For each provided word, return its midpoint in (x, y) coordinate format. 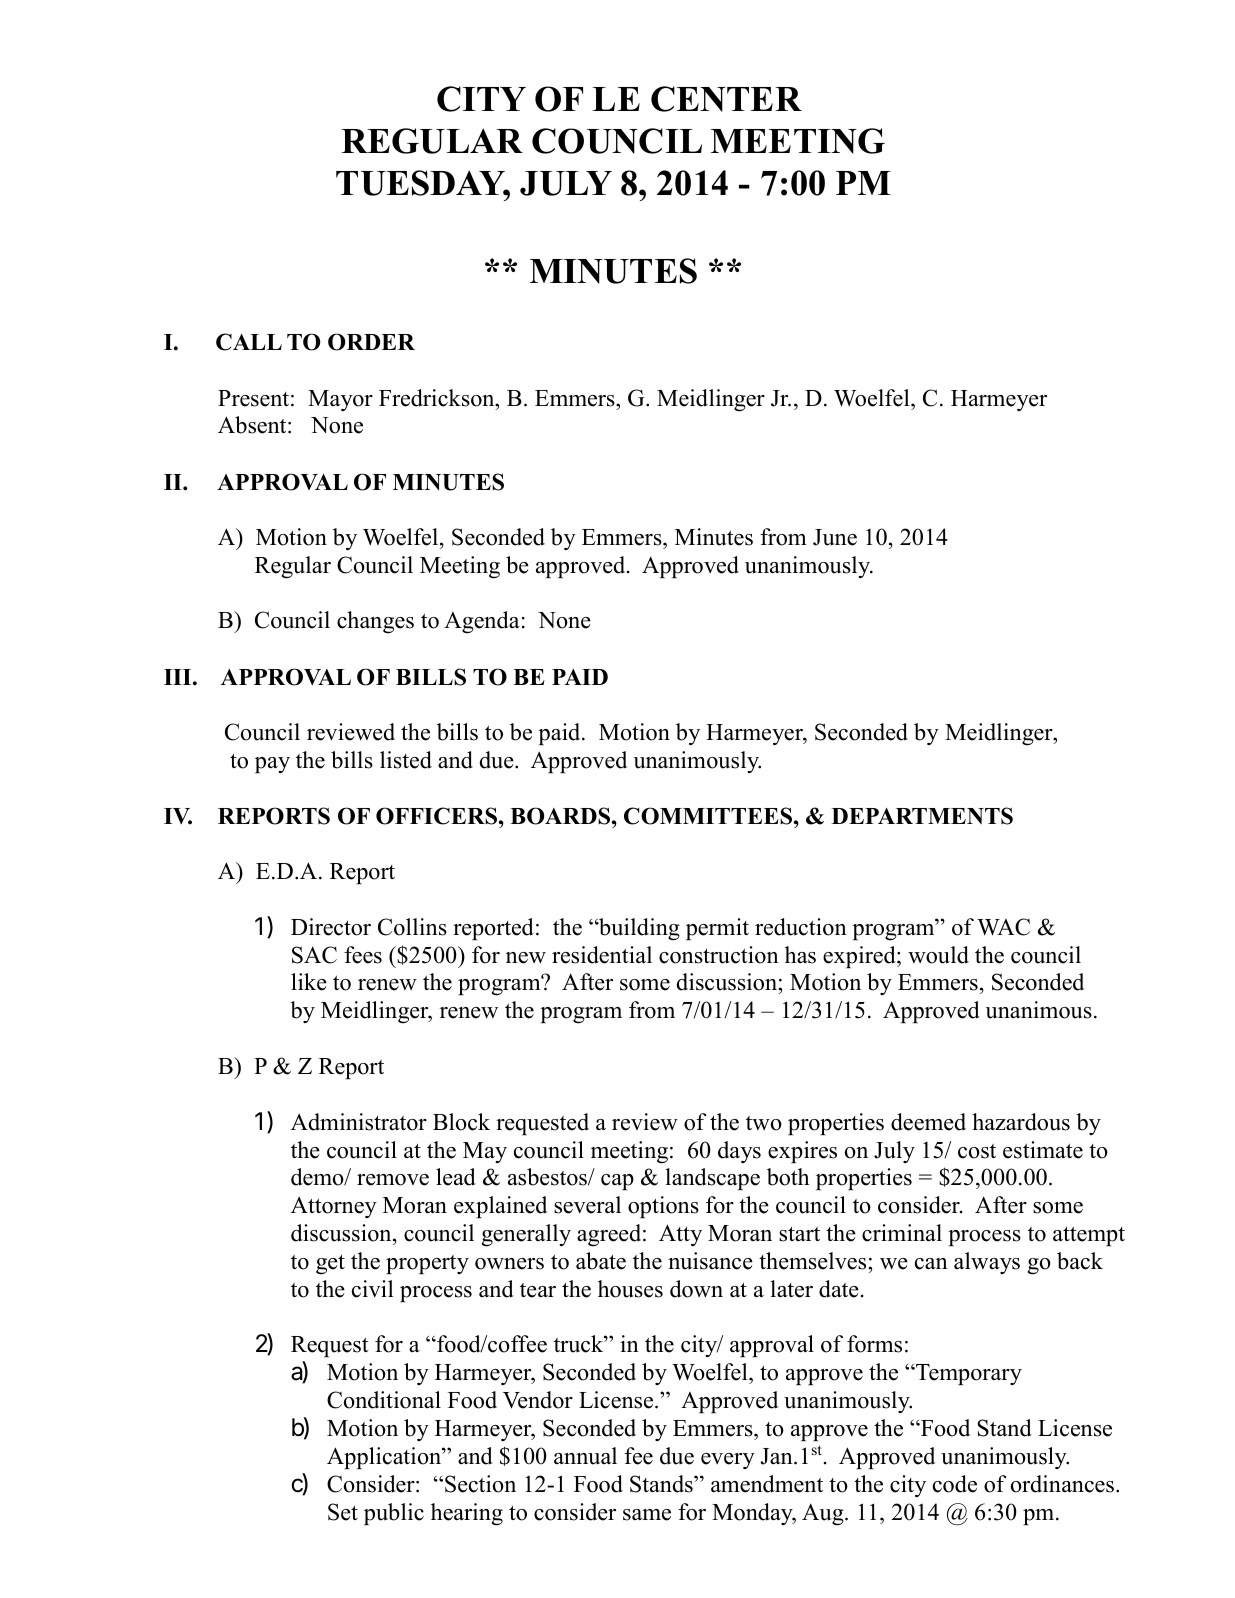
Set (343, 1512)
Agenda (482, 622)
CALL (249, 342)
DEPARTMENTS (922, 816)
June (835, 537)
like (309, 982)
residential (602, 955)
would (938, 955)
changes (375, 622)
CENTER (726, 99)
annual (585, 1456)
